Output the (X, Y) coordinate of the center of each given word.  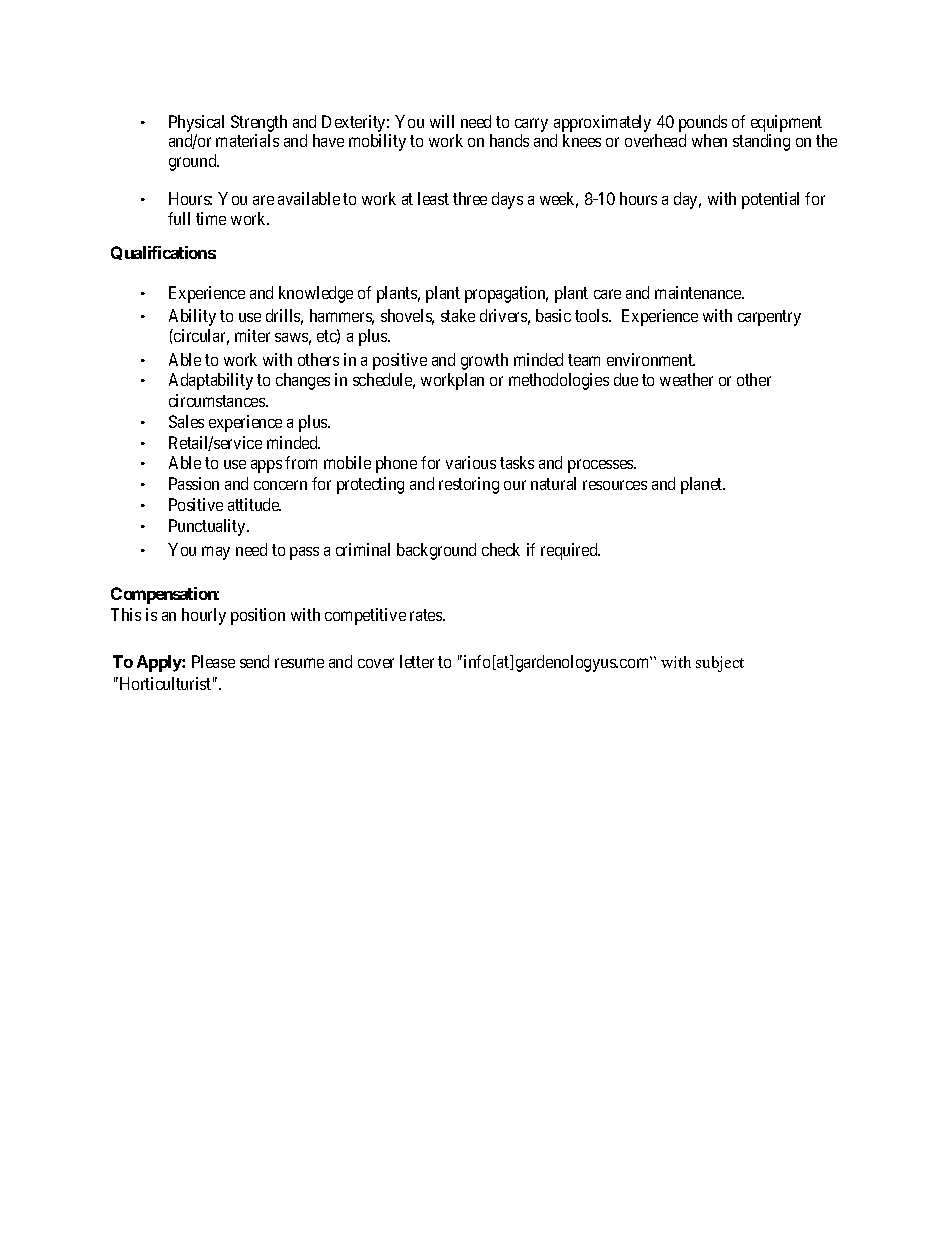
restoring (469, 485)
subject (720, 664)
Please (213, 661)
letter (417, 661)
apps (266, 466)
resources (615, 485)
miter (252, 335)
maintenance (699, 292)
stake (458, 315)
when (709, 140)
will (442, 121)
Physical (196, 123)
